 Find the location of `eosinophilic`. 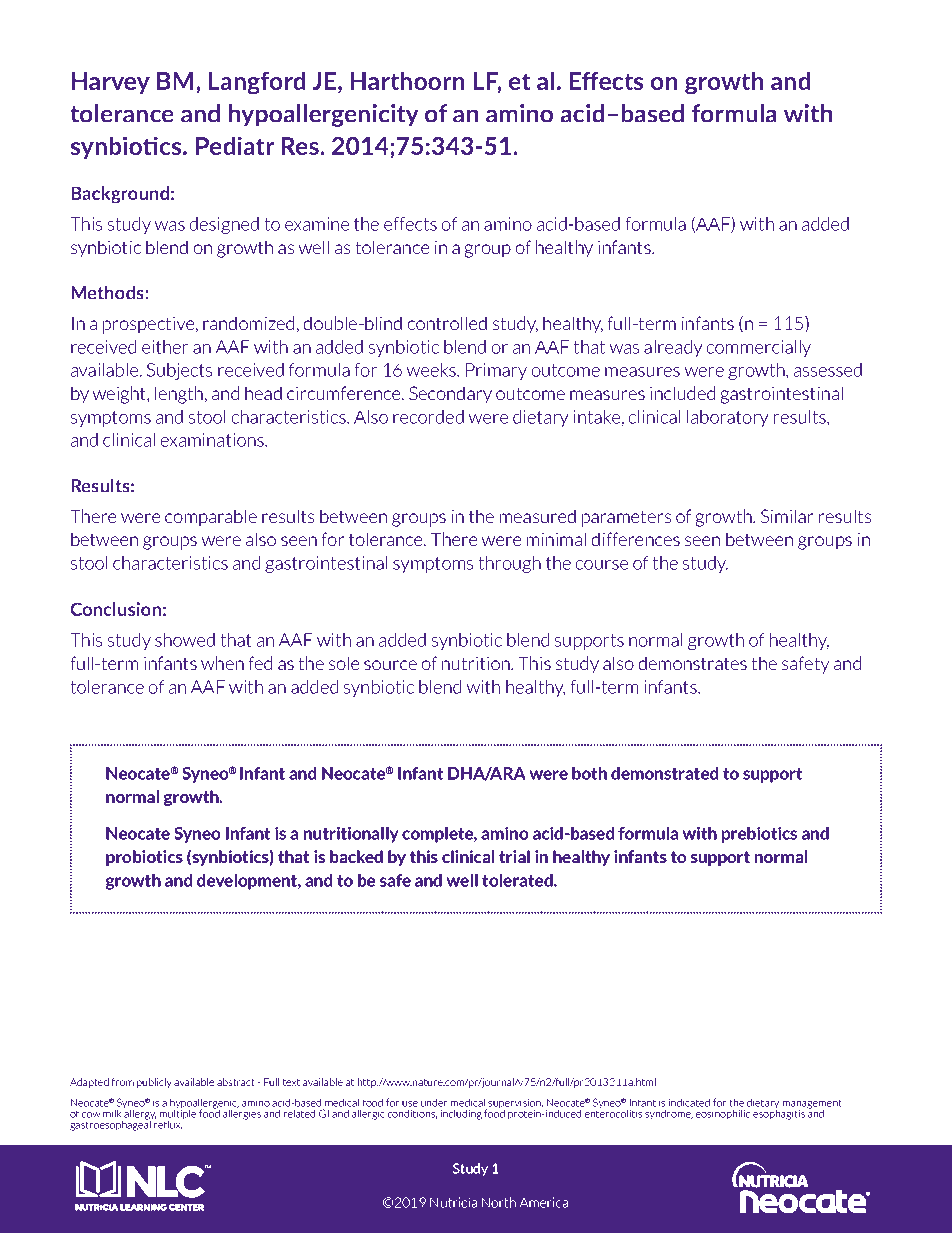

eosinophilic is located at coordinates (723, 1114).
